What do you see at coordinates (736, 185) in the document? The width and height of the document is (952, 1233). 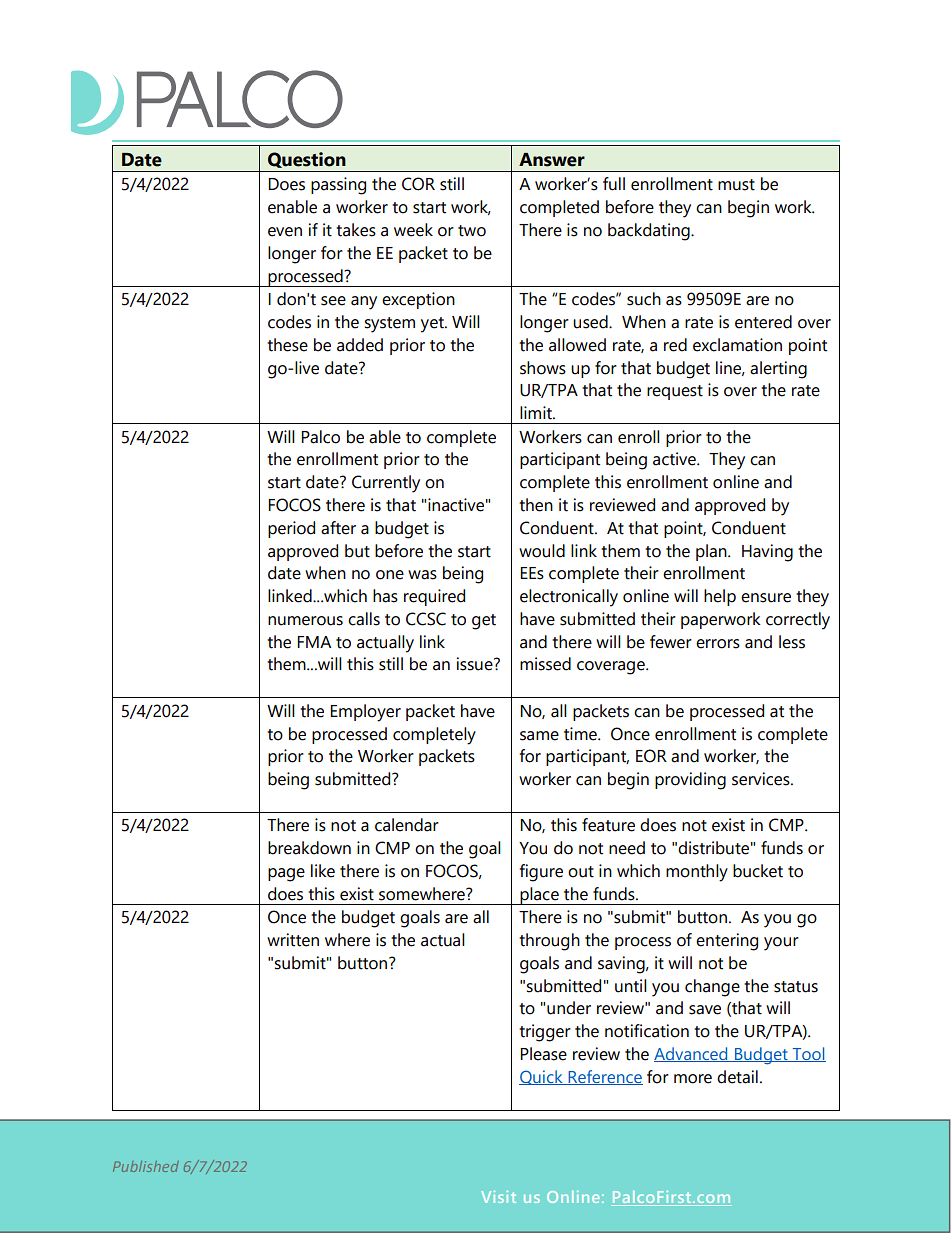 I see `must` at bounding box center [736, 185].
